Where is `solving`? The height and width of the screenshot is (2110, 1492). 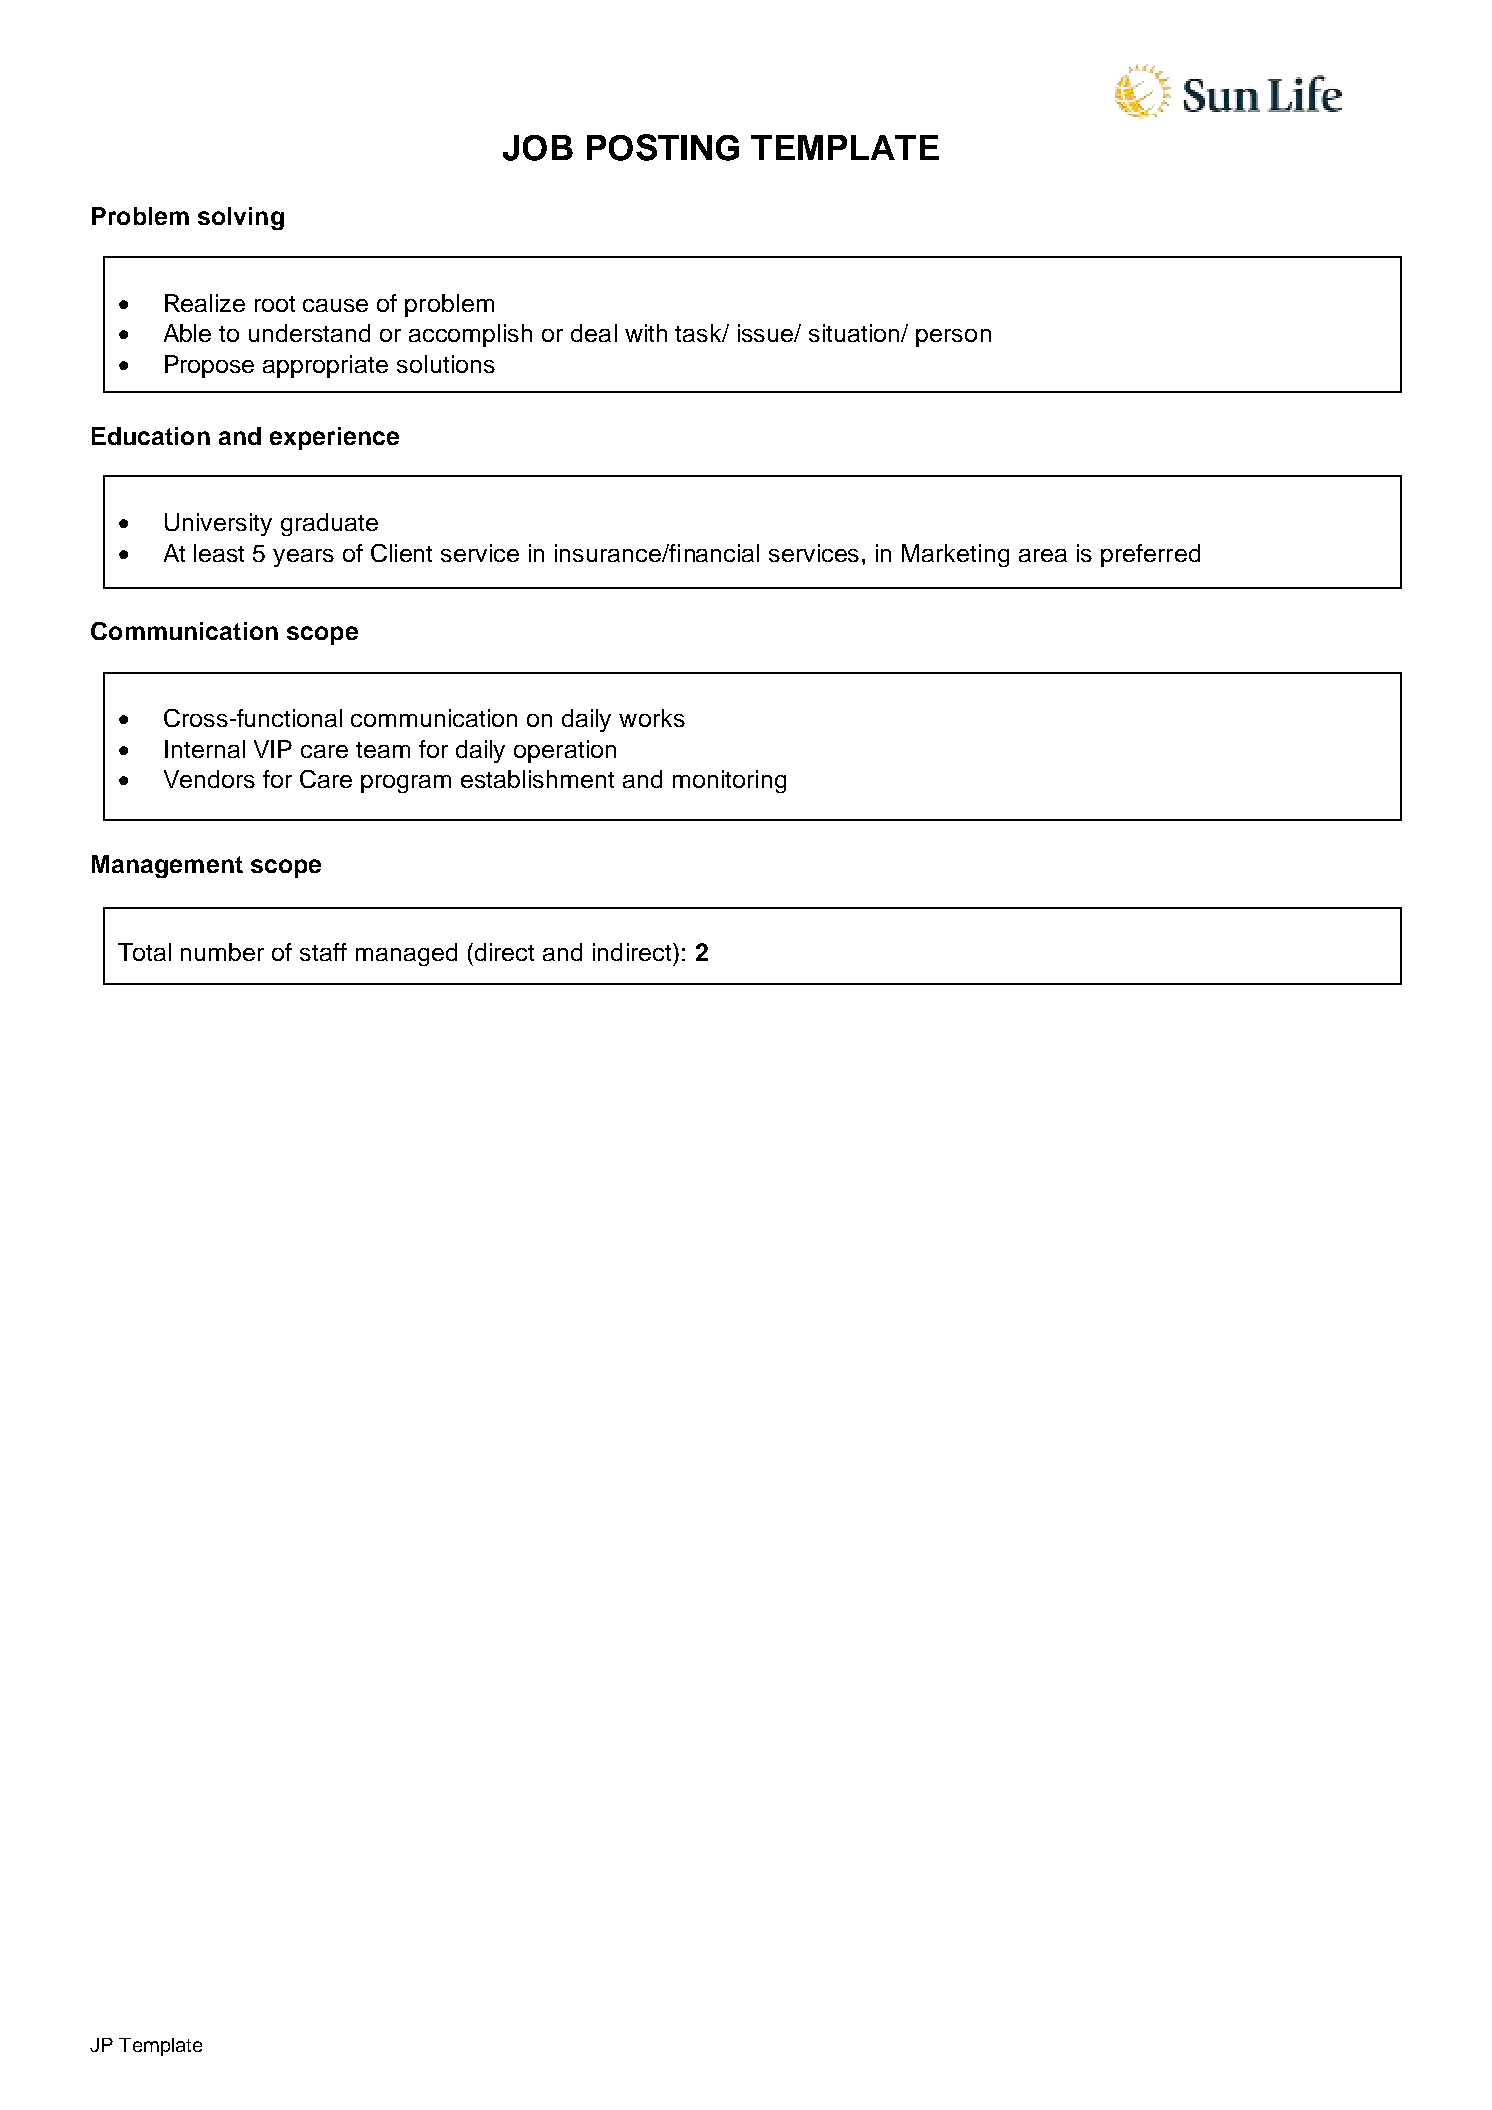
solving is located at coordinates (241, 218).
